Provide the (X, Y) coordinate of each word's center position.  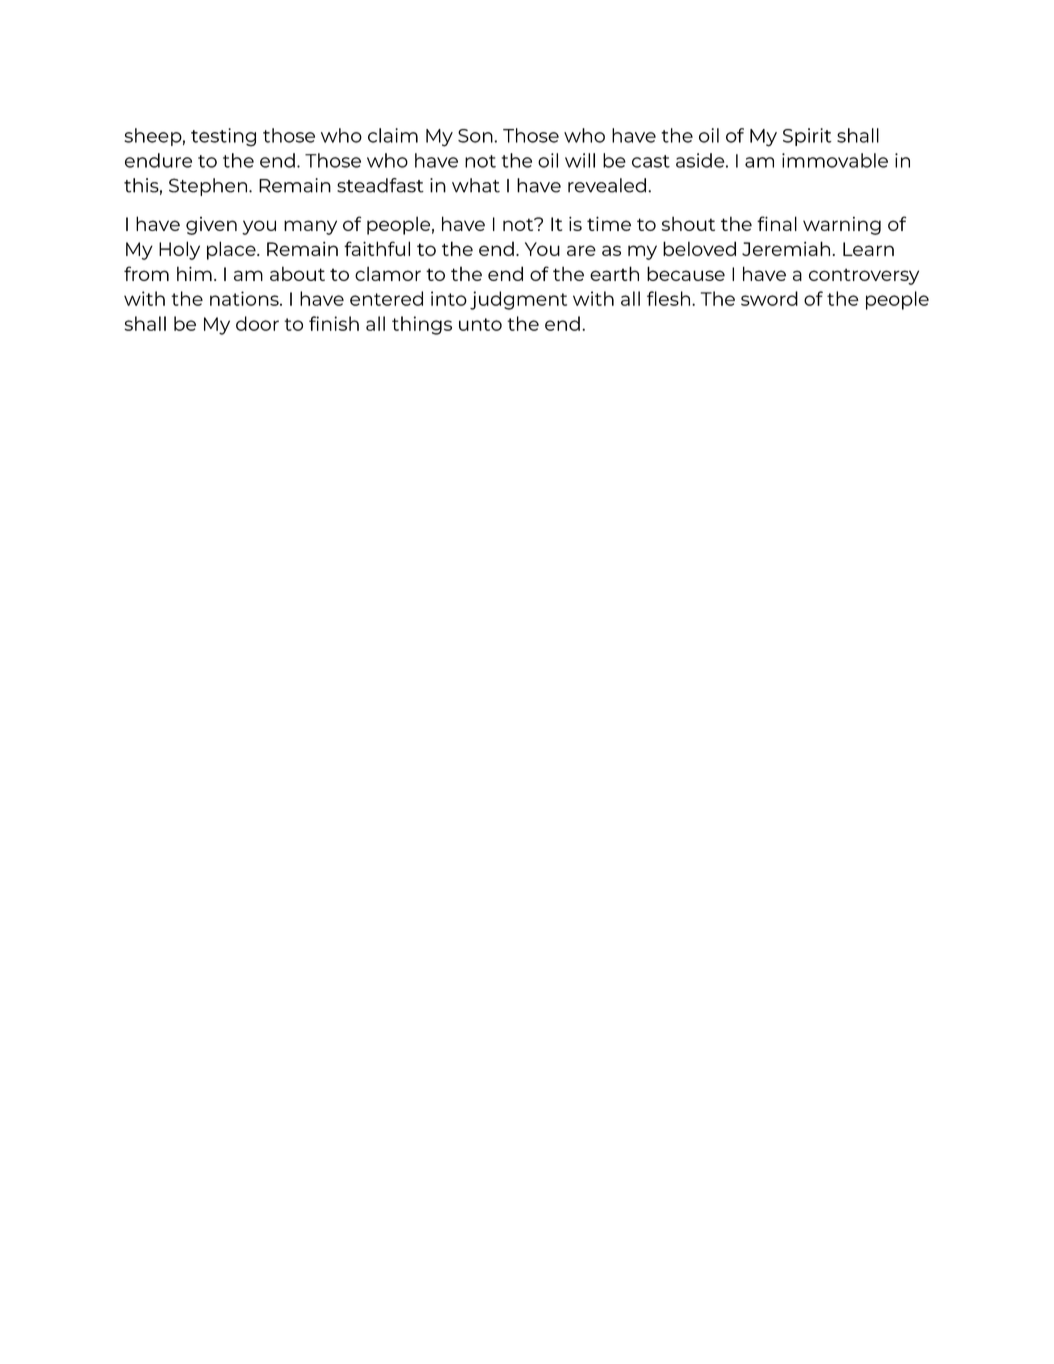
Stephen (209, 187)
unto (480, 324)
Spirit (807, 137)
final (777, 223)
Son (476, 136)
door (257, 323)
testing (223, 137)
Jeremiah (786, 248)
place (232, 250)
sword (769, 298)
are (581, 250)
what (476, 185)
